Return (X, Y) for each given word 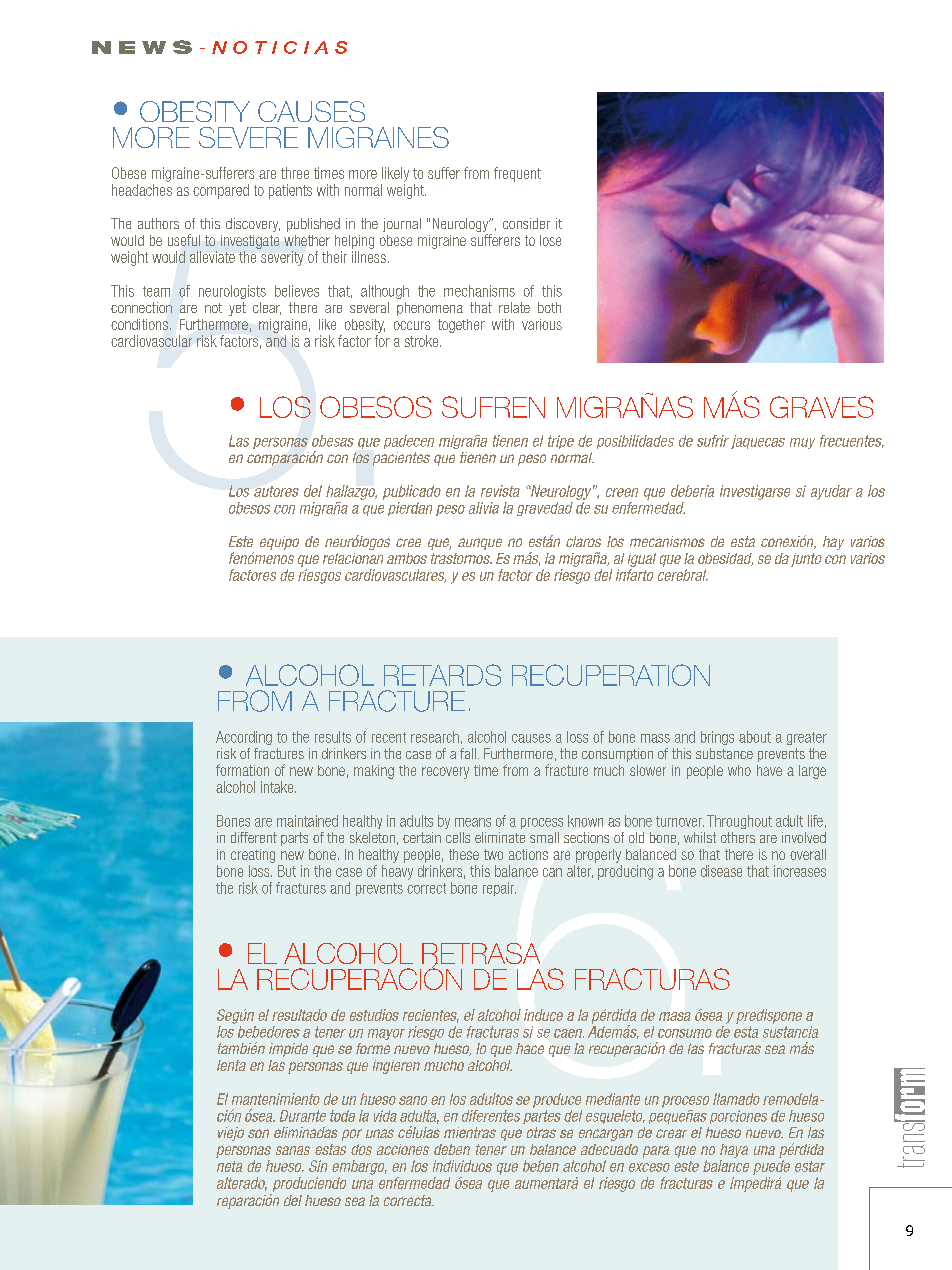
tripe (561, 442)
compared (221, 191)
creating (253, 856)
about (755, 737)
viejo (231, 1134)
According (244, 738)
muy (802, 443)
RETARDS (442, 675)
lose (550, 240)
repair (499, 889)
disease (721, 871)
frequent (517, 174)
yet (237, 309)
